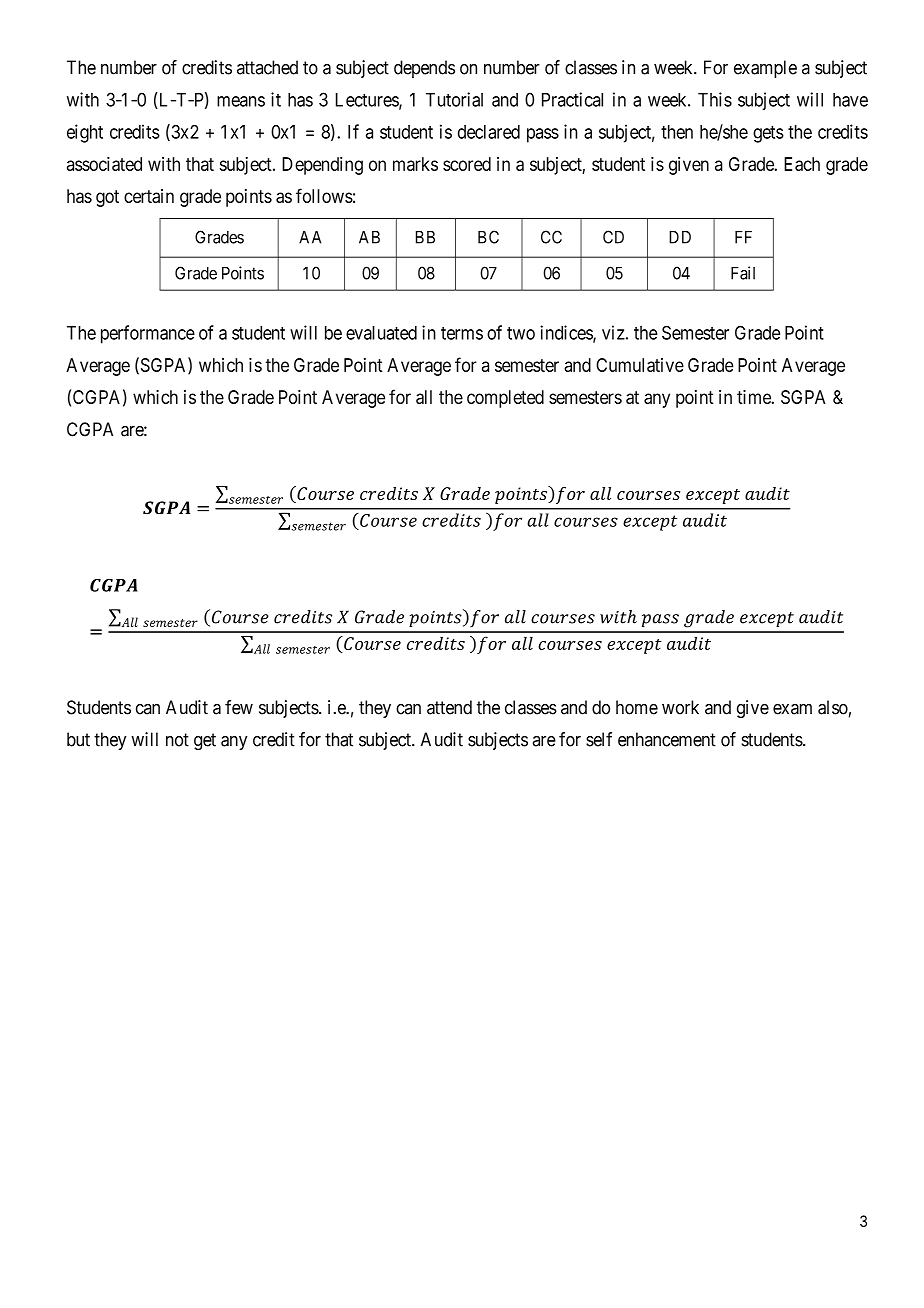  I want to click on Tutorial, so click(454, 99).
